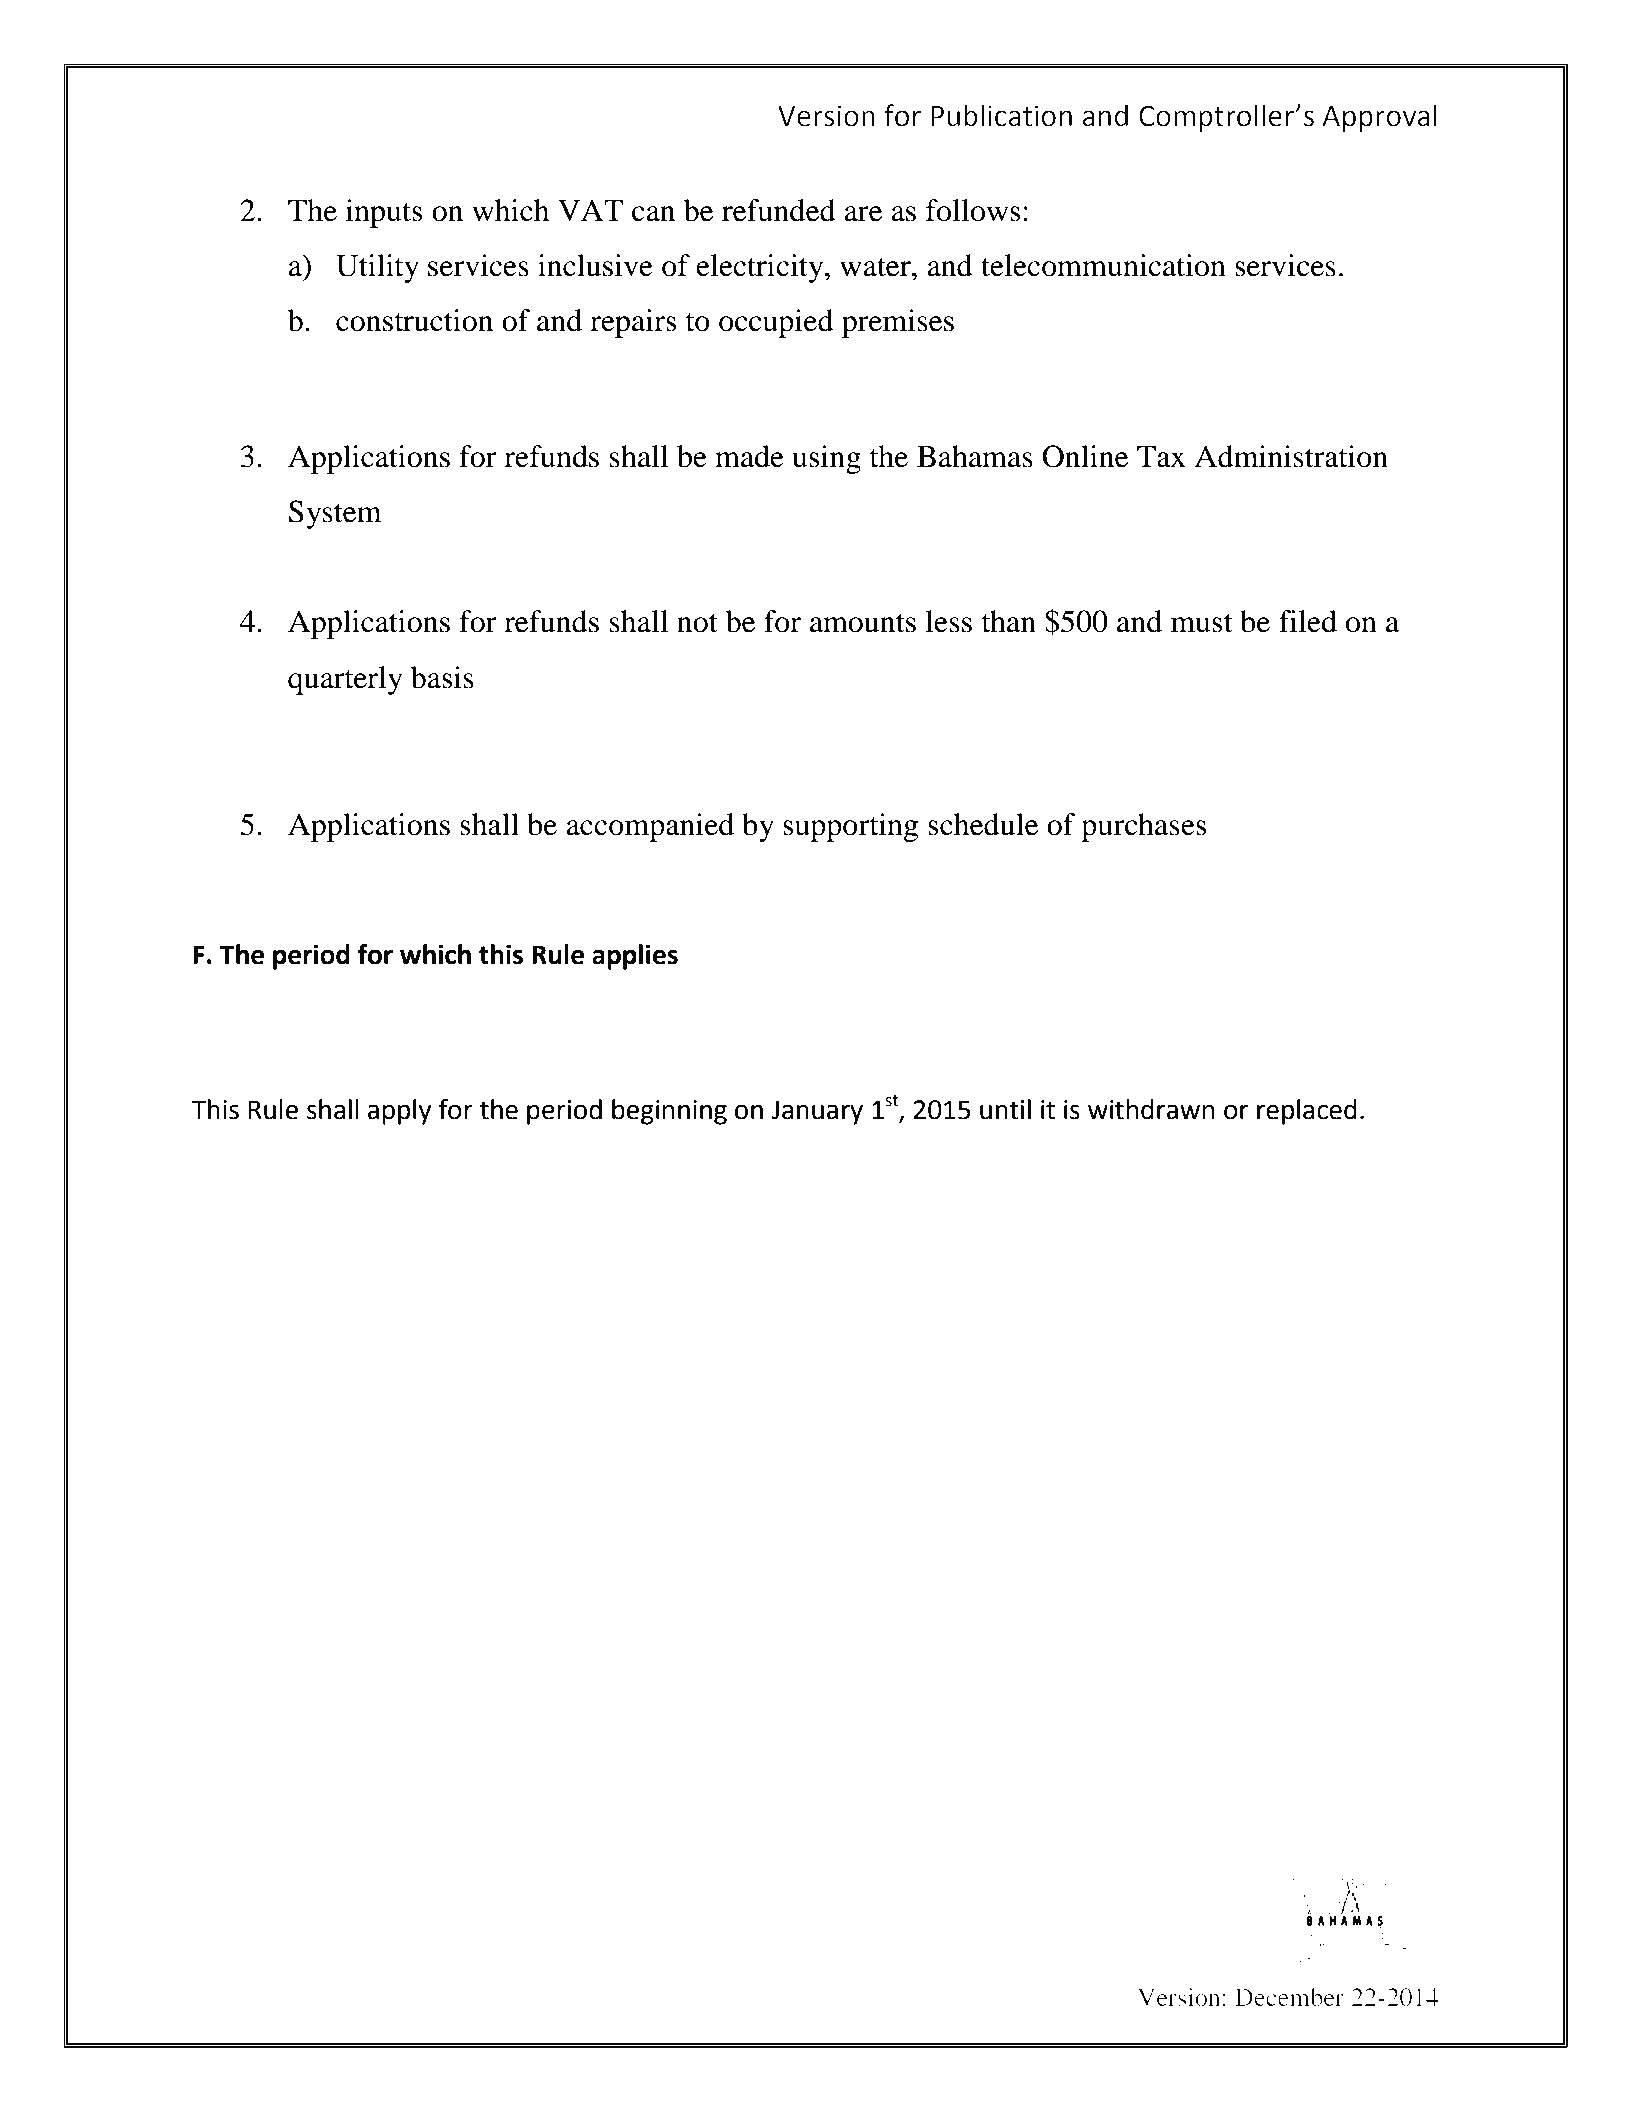 Image resolution: width=1631 pixels, height=2111 pixels. I want to click on basis, so click(442, 677).
